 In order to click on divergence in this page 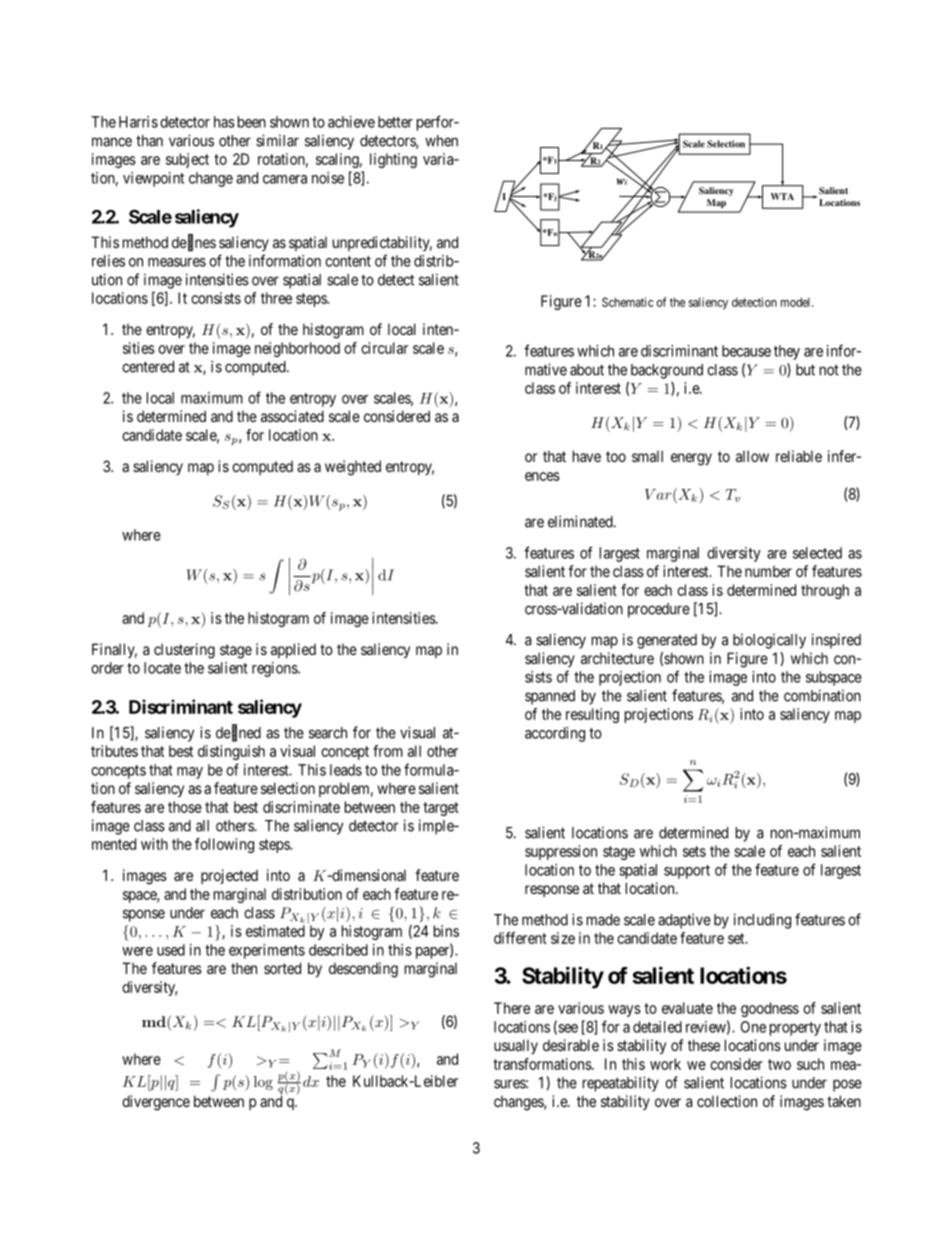, I will do `click(156, 1103)`.
